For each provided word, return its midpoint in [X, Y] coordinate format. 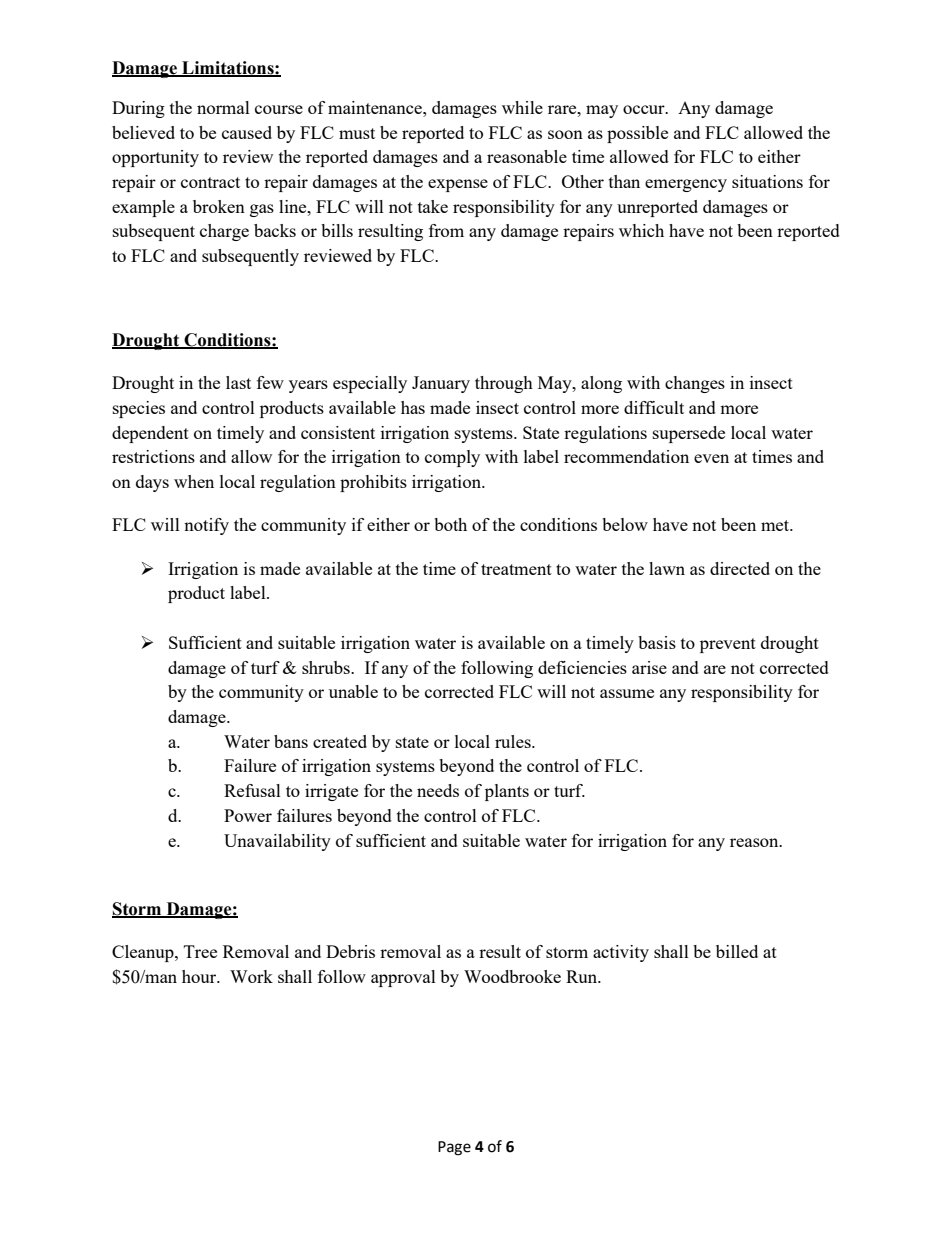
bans [291, 741]
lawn [667, 568]
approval [403, 978]
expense [458, 185]
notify [206, 526]
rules [514, 741]
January [441, 384]
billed [737, 951]
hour [200, 976]
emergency [686, 185]
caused [247, 132]
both [450, 524]
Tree [200, 951]
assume [627, 693]
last [238, 382]
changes [695, 384]
